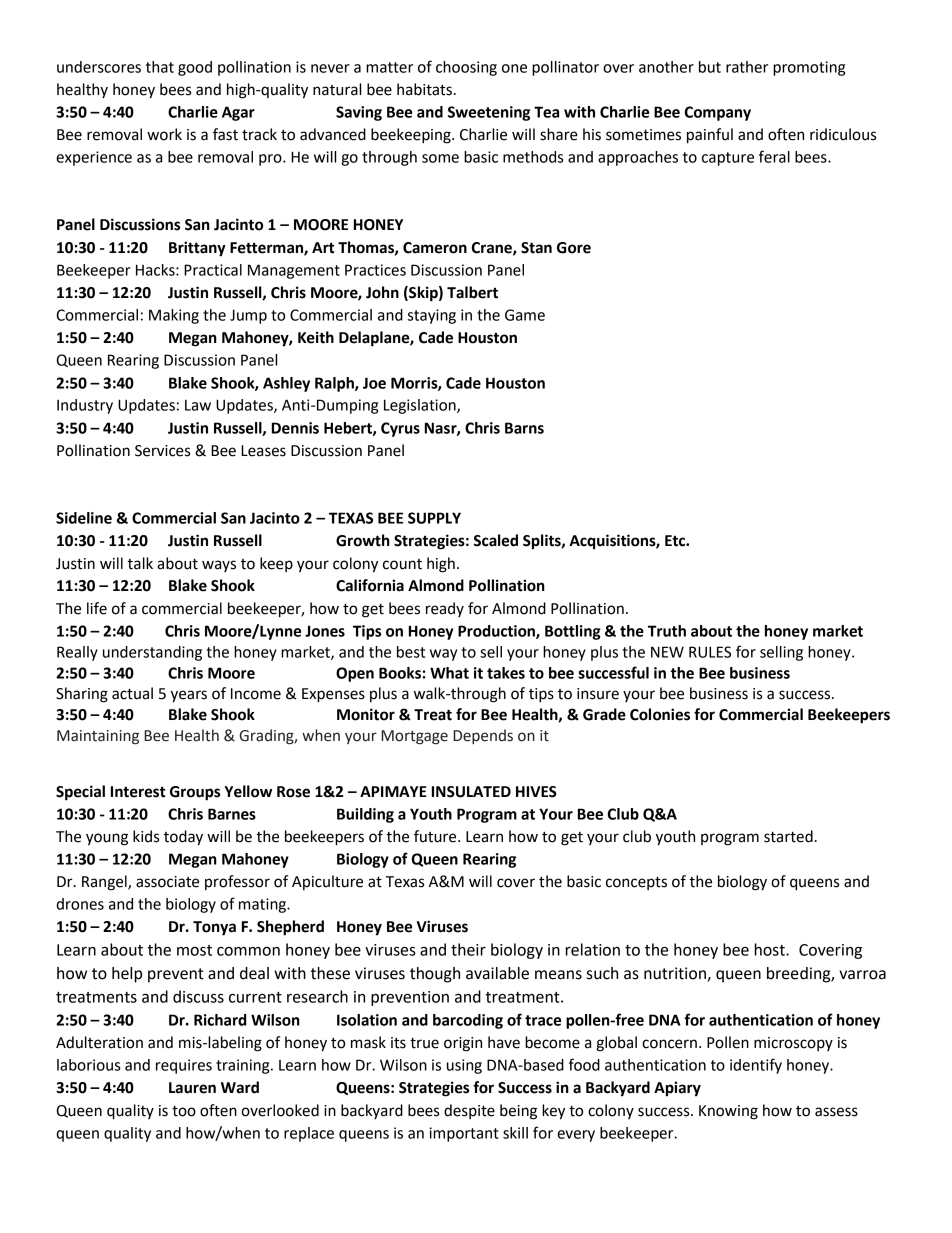  What do you see at coordinates (469, 1111) in the screenshot?
I see `despite` at bounding box center [469, 1111].
